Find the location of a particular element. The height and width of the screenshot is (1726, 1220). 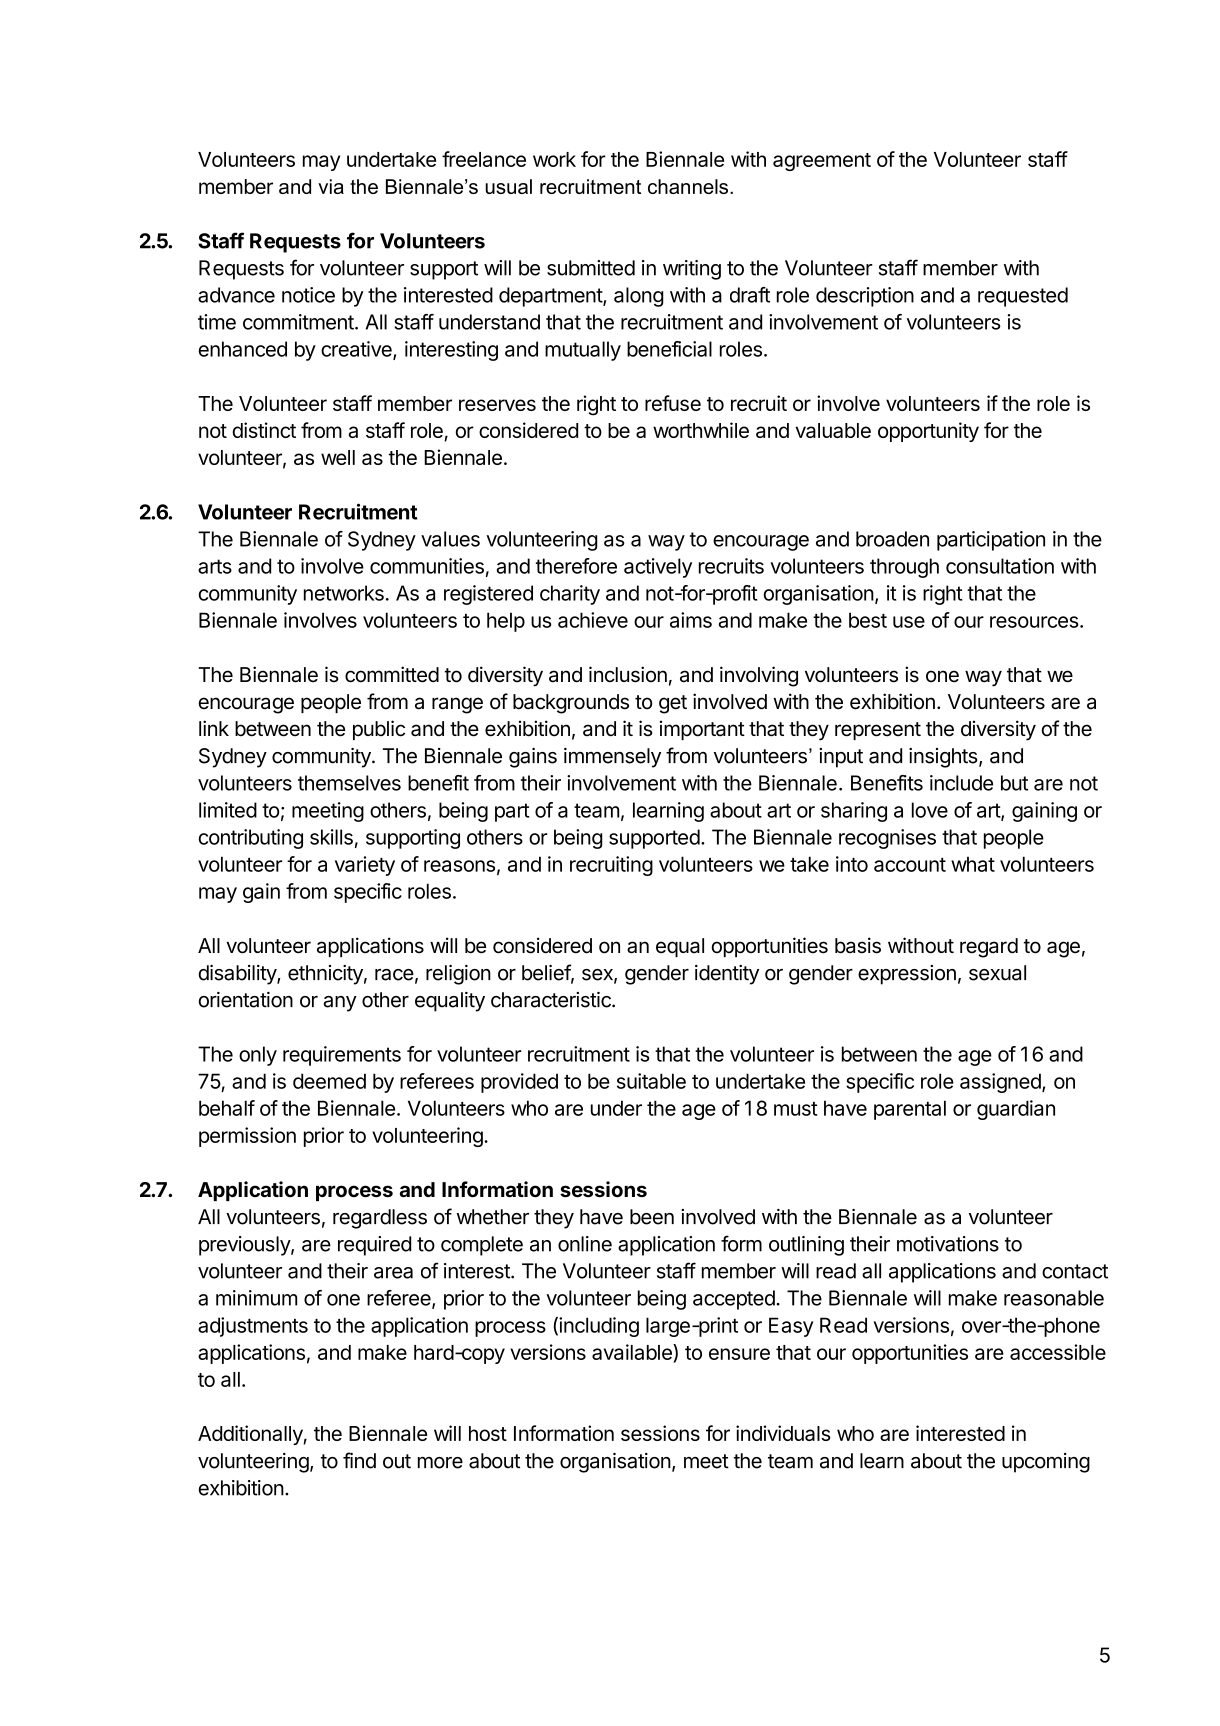

include is located at coordinates (961, 783).
